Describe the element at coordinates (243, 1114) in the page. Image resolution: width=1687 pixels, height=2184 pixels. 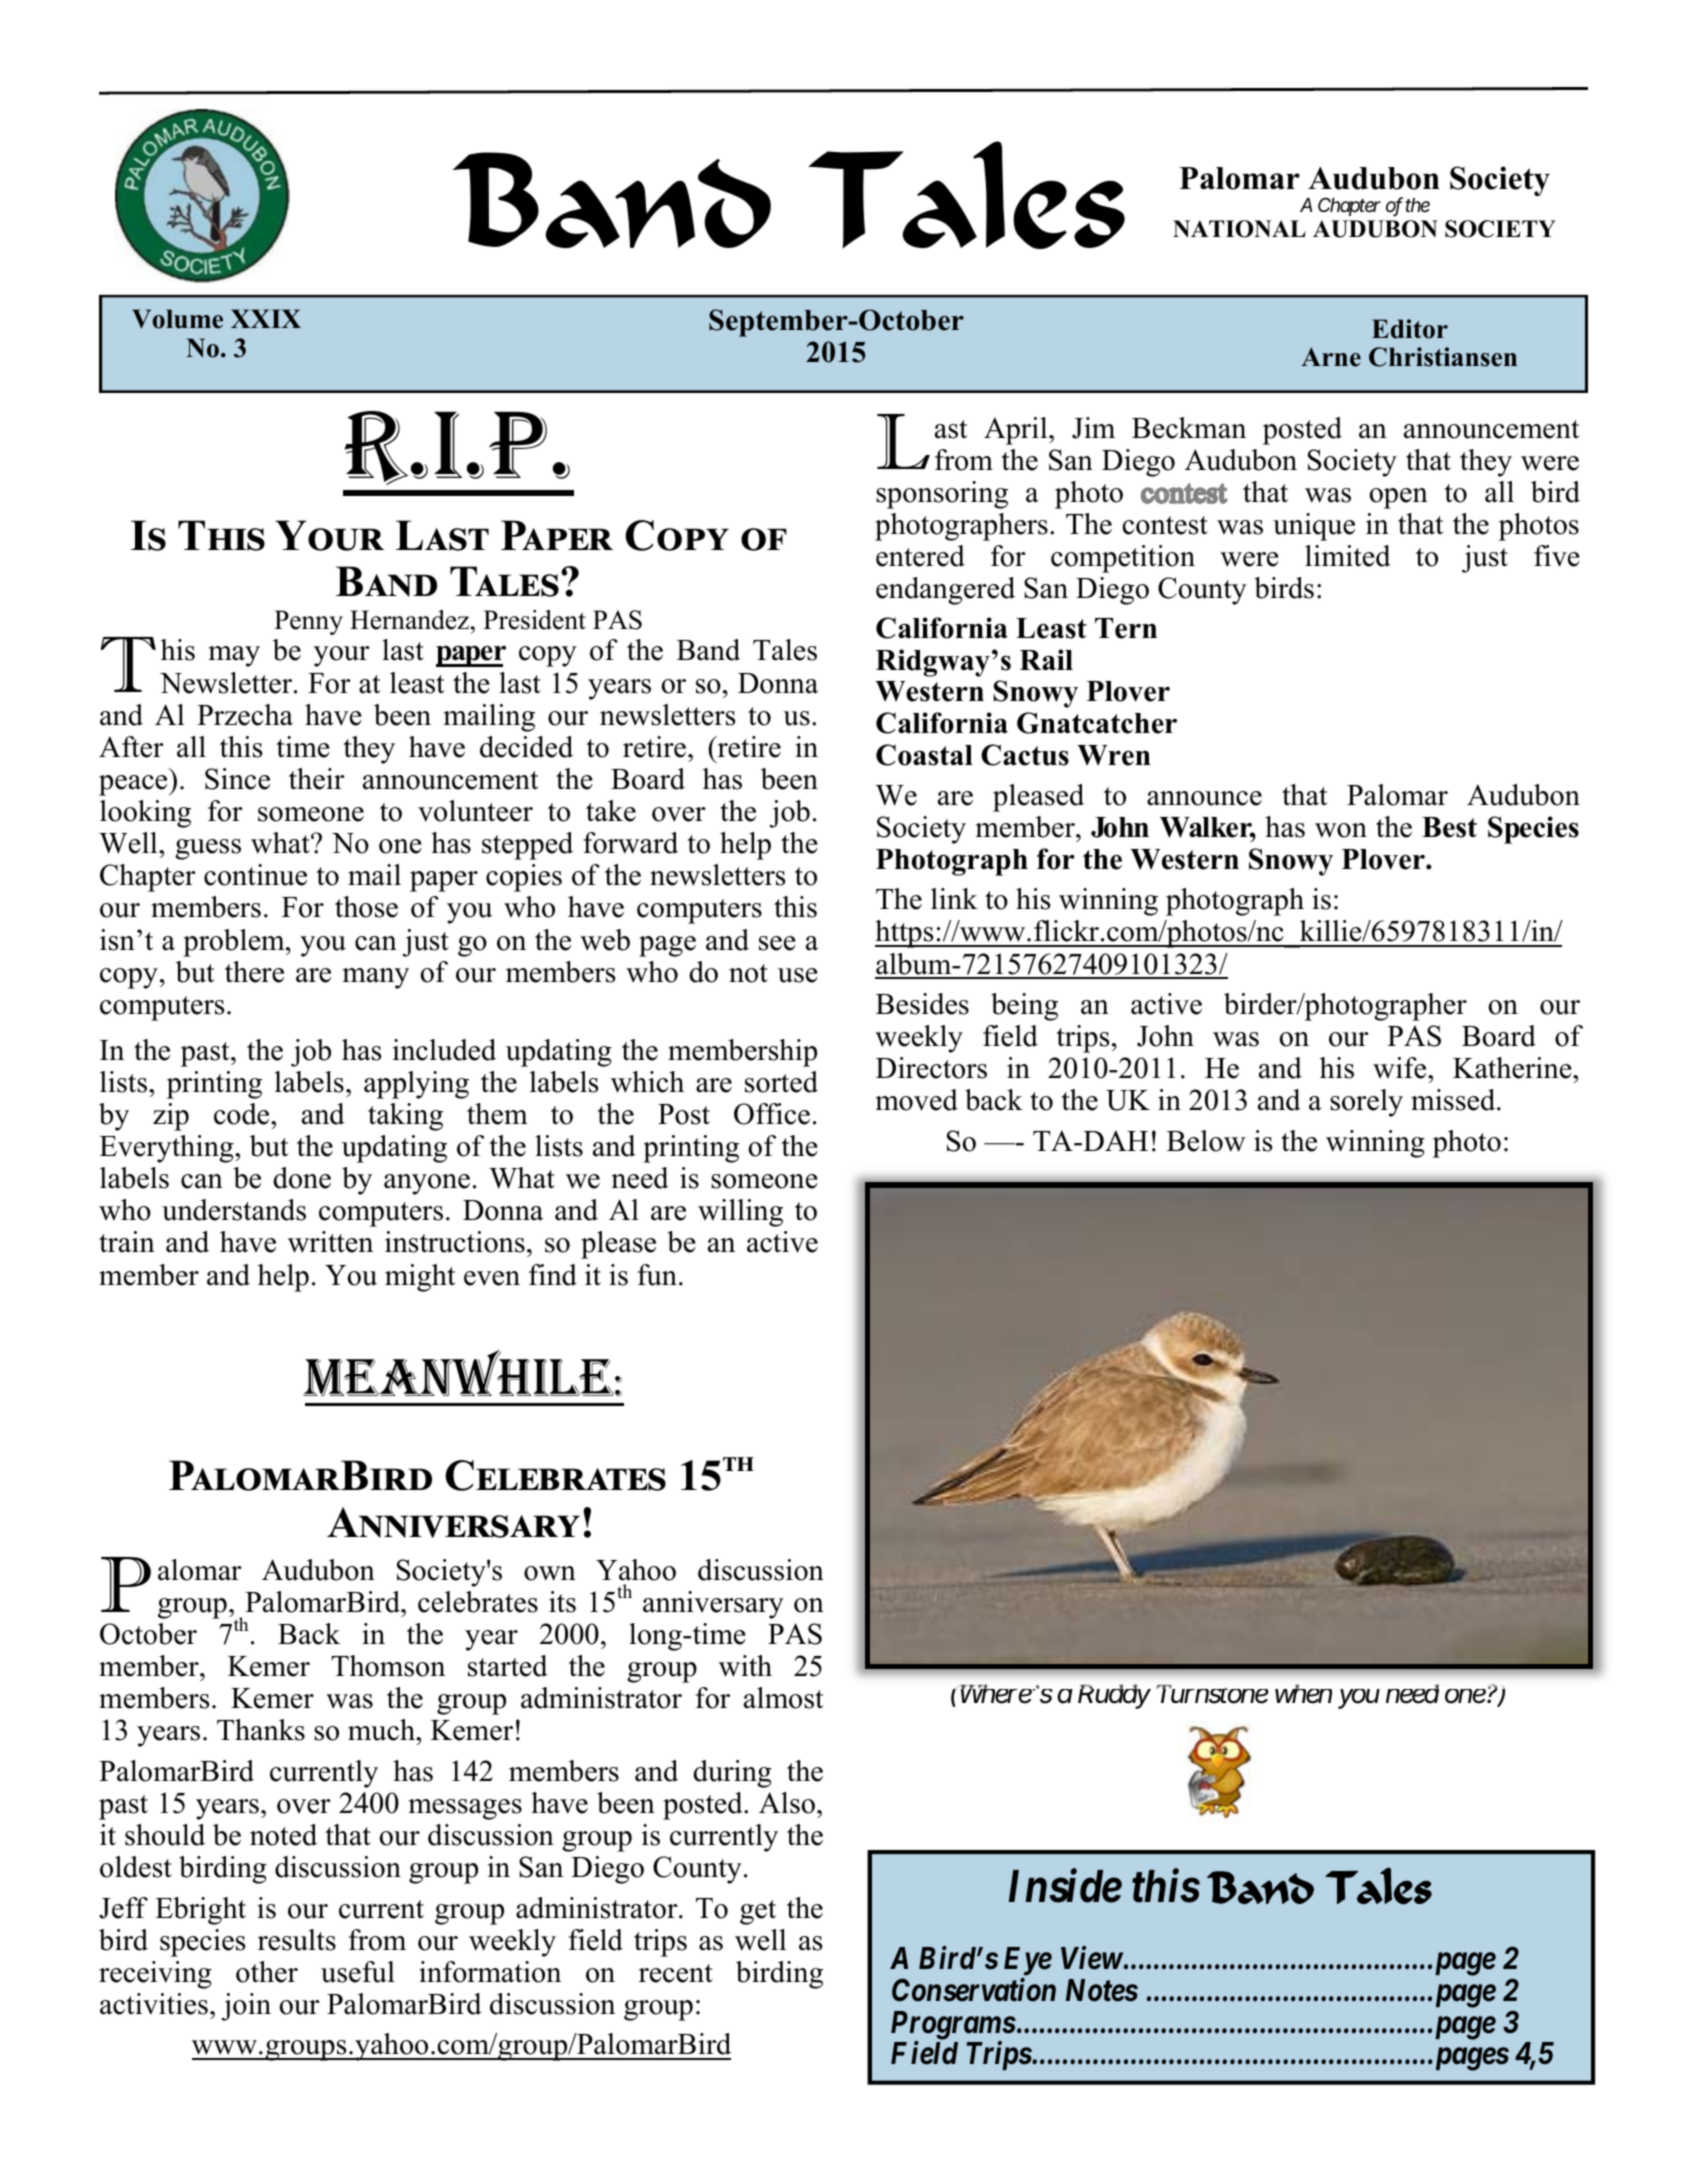
I see `code` at that location.
